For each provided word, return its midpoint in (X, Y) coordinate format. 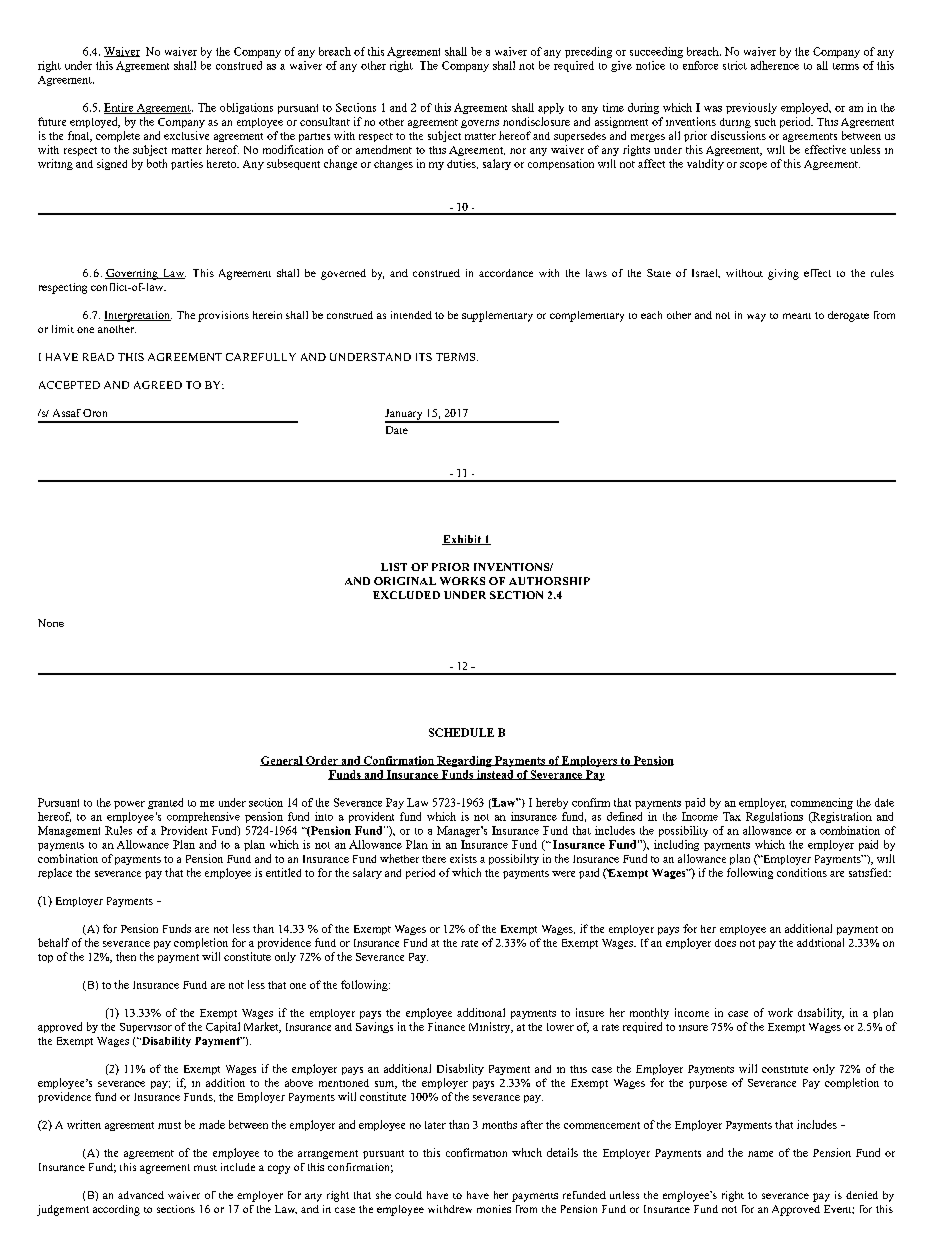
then (126, 956)
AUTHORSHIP (549, 581)
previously (751, 108)
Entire (120, 108)
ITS (424, 357)
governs (480, 124)
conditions (802, 872)
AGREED (158, 385)
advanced (141, 1195)
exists (463, 858)
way (756, 317)
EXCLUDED (406, 595)
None (51, 623)
